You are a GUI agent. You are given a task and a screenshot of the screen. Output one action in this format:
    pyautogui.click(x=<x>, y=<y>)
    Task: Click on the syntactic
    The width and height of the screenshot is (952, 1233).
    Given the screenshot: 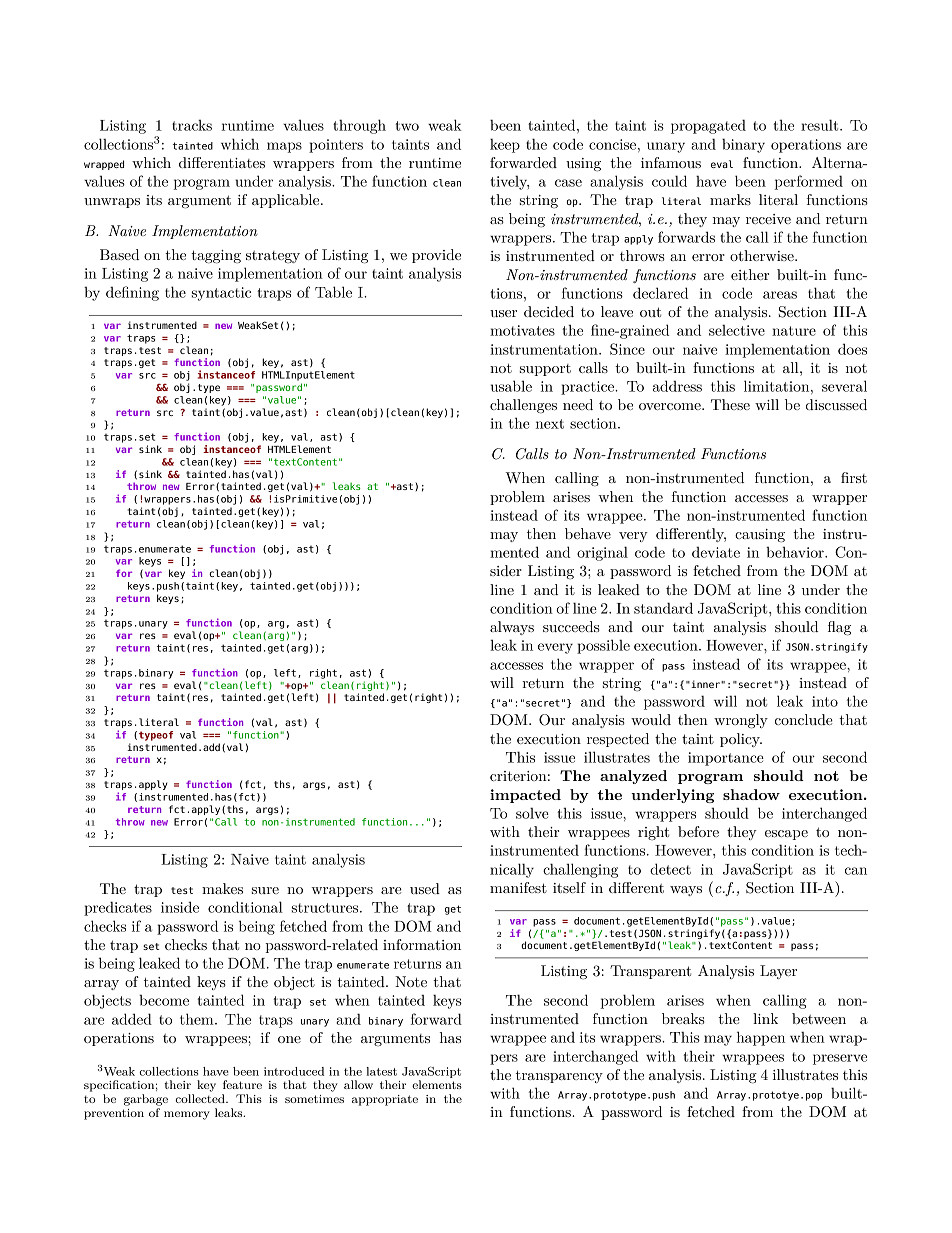 What is the action you would take?
    pyautogui.click(x=221, y=294)
